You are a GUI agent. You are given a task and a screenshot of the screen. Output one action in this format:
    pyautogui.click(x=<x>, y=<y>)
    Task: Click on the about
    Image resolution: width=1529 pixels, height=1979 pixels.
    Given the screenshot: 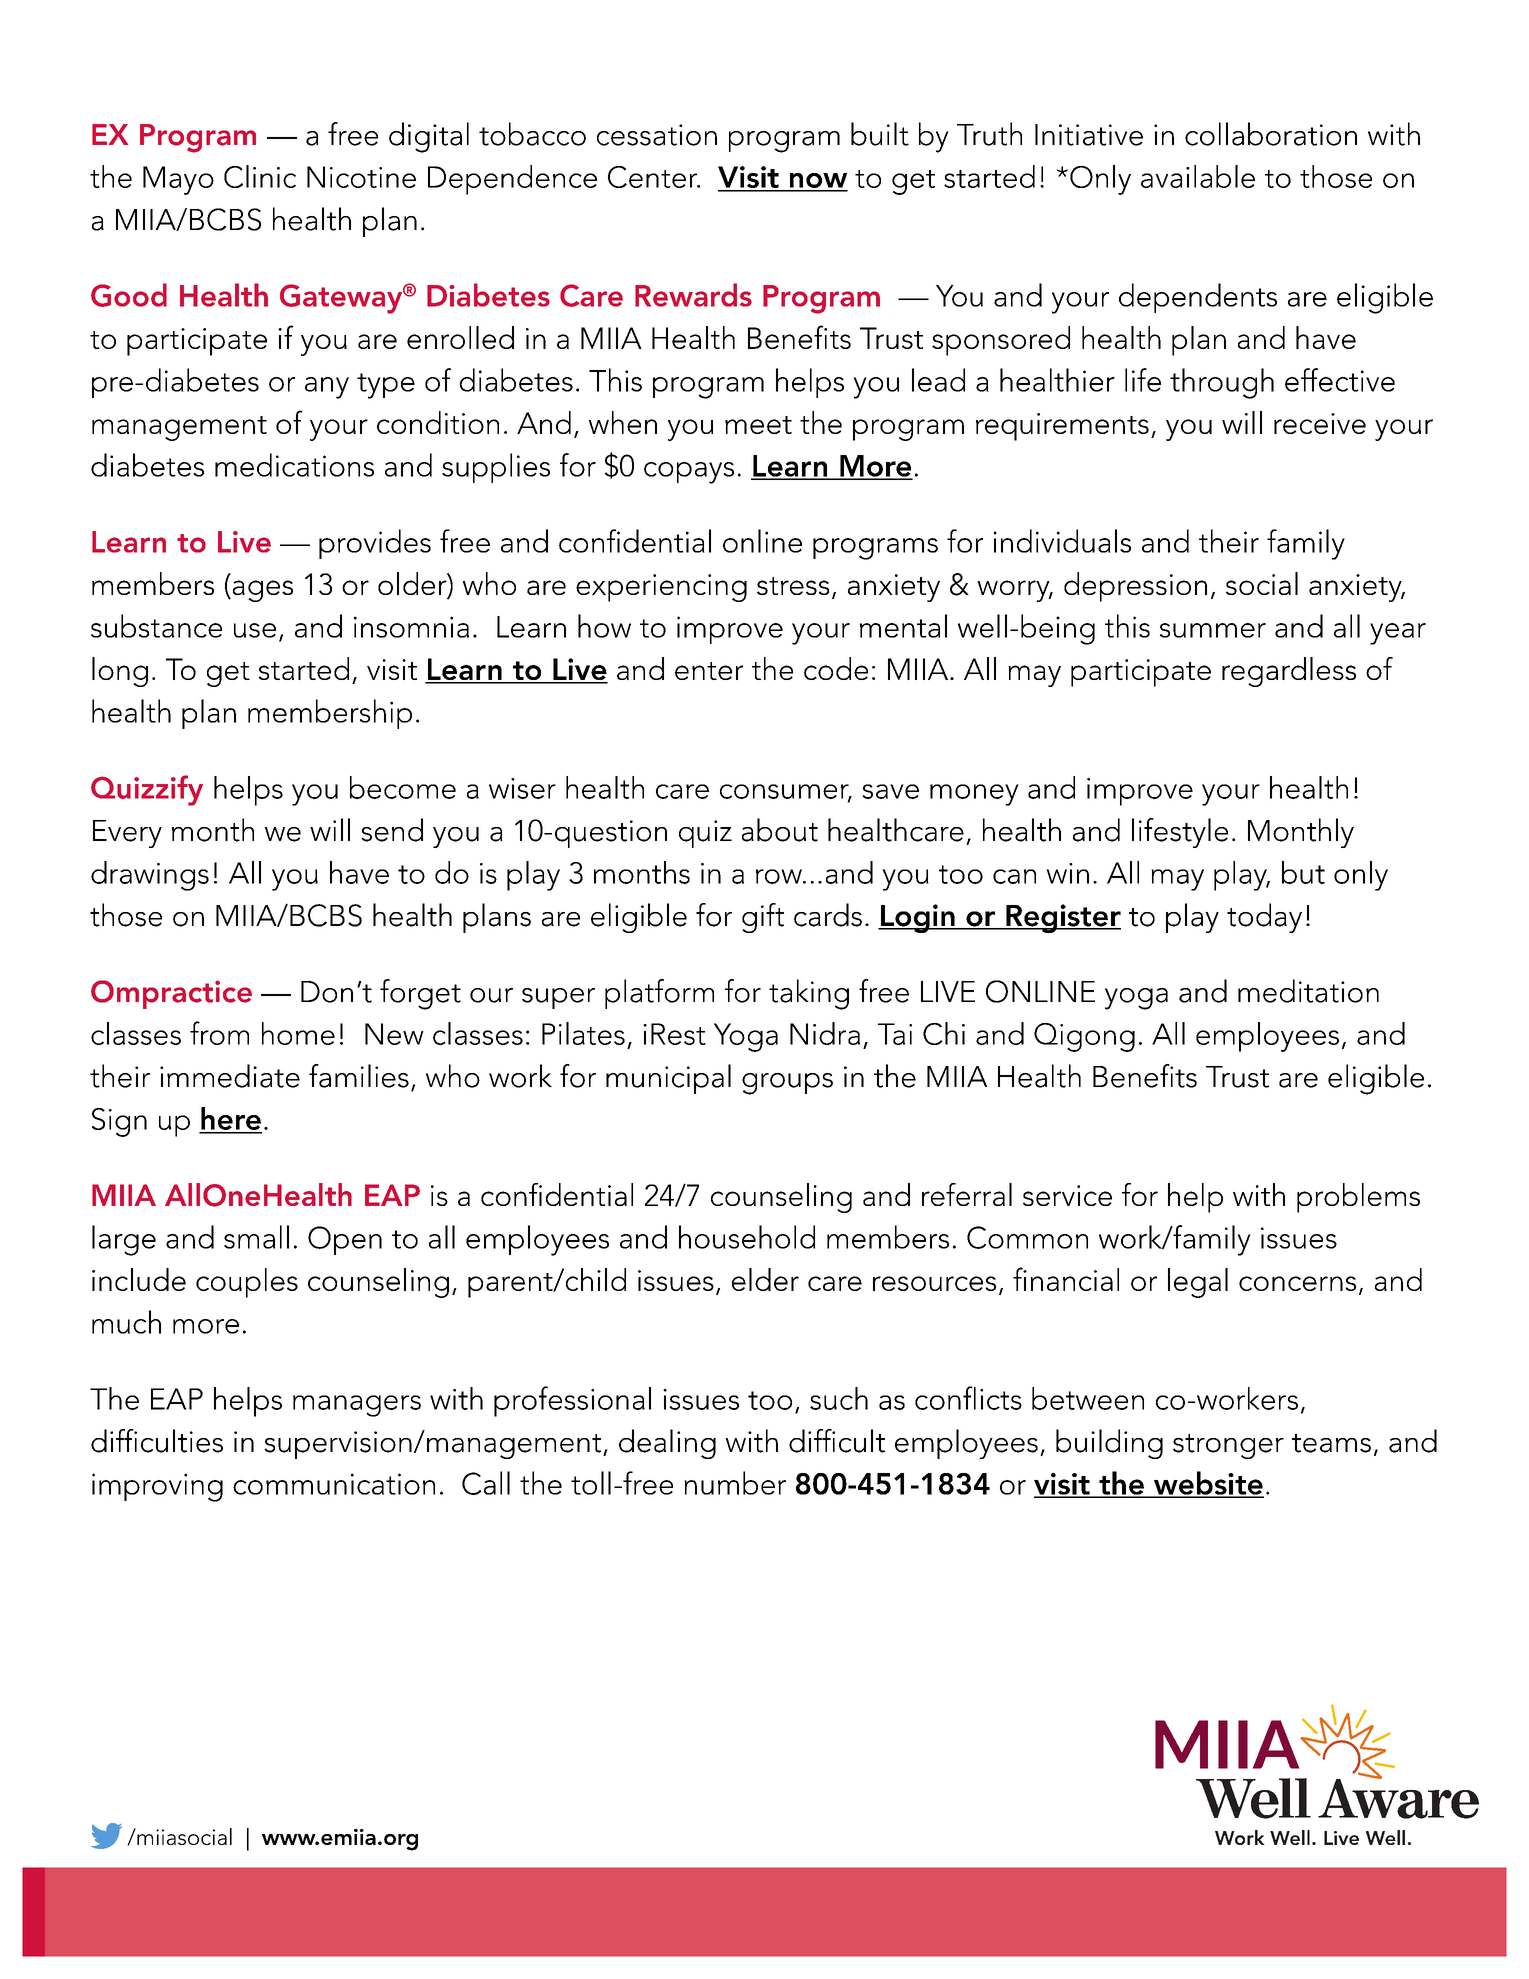 What is the action you would take?
    pyautogui.click(x=780, y=830)
